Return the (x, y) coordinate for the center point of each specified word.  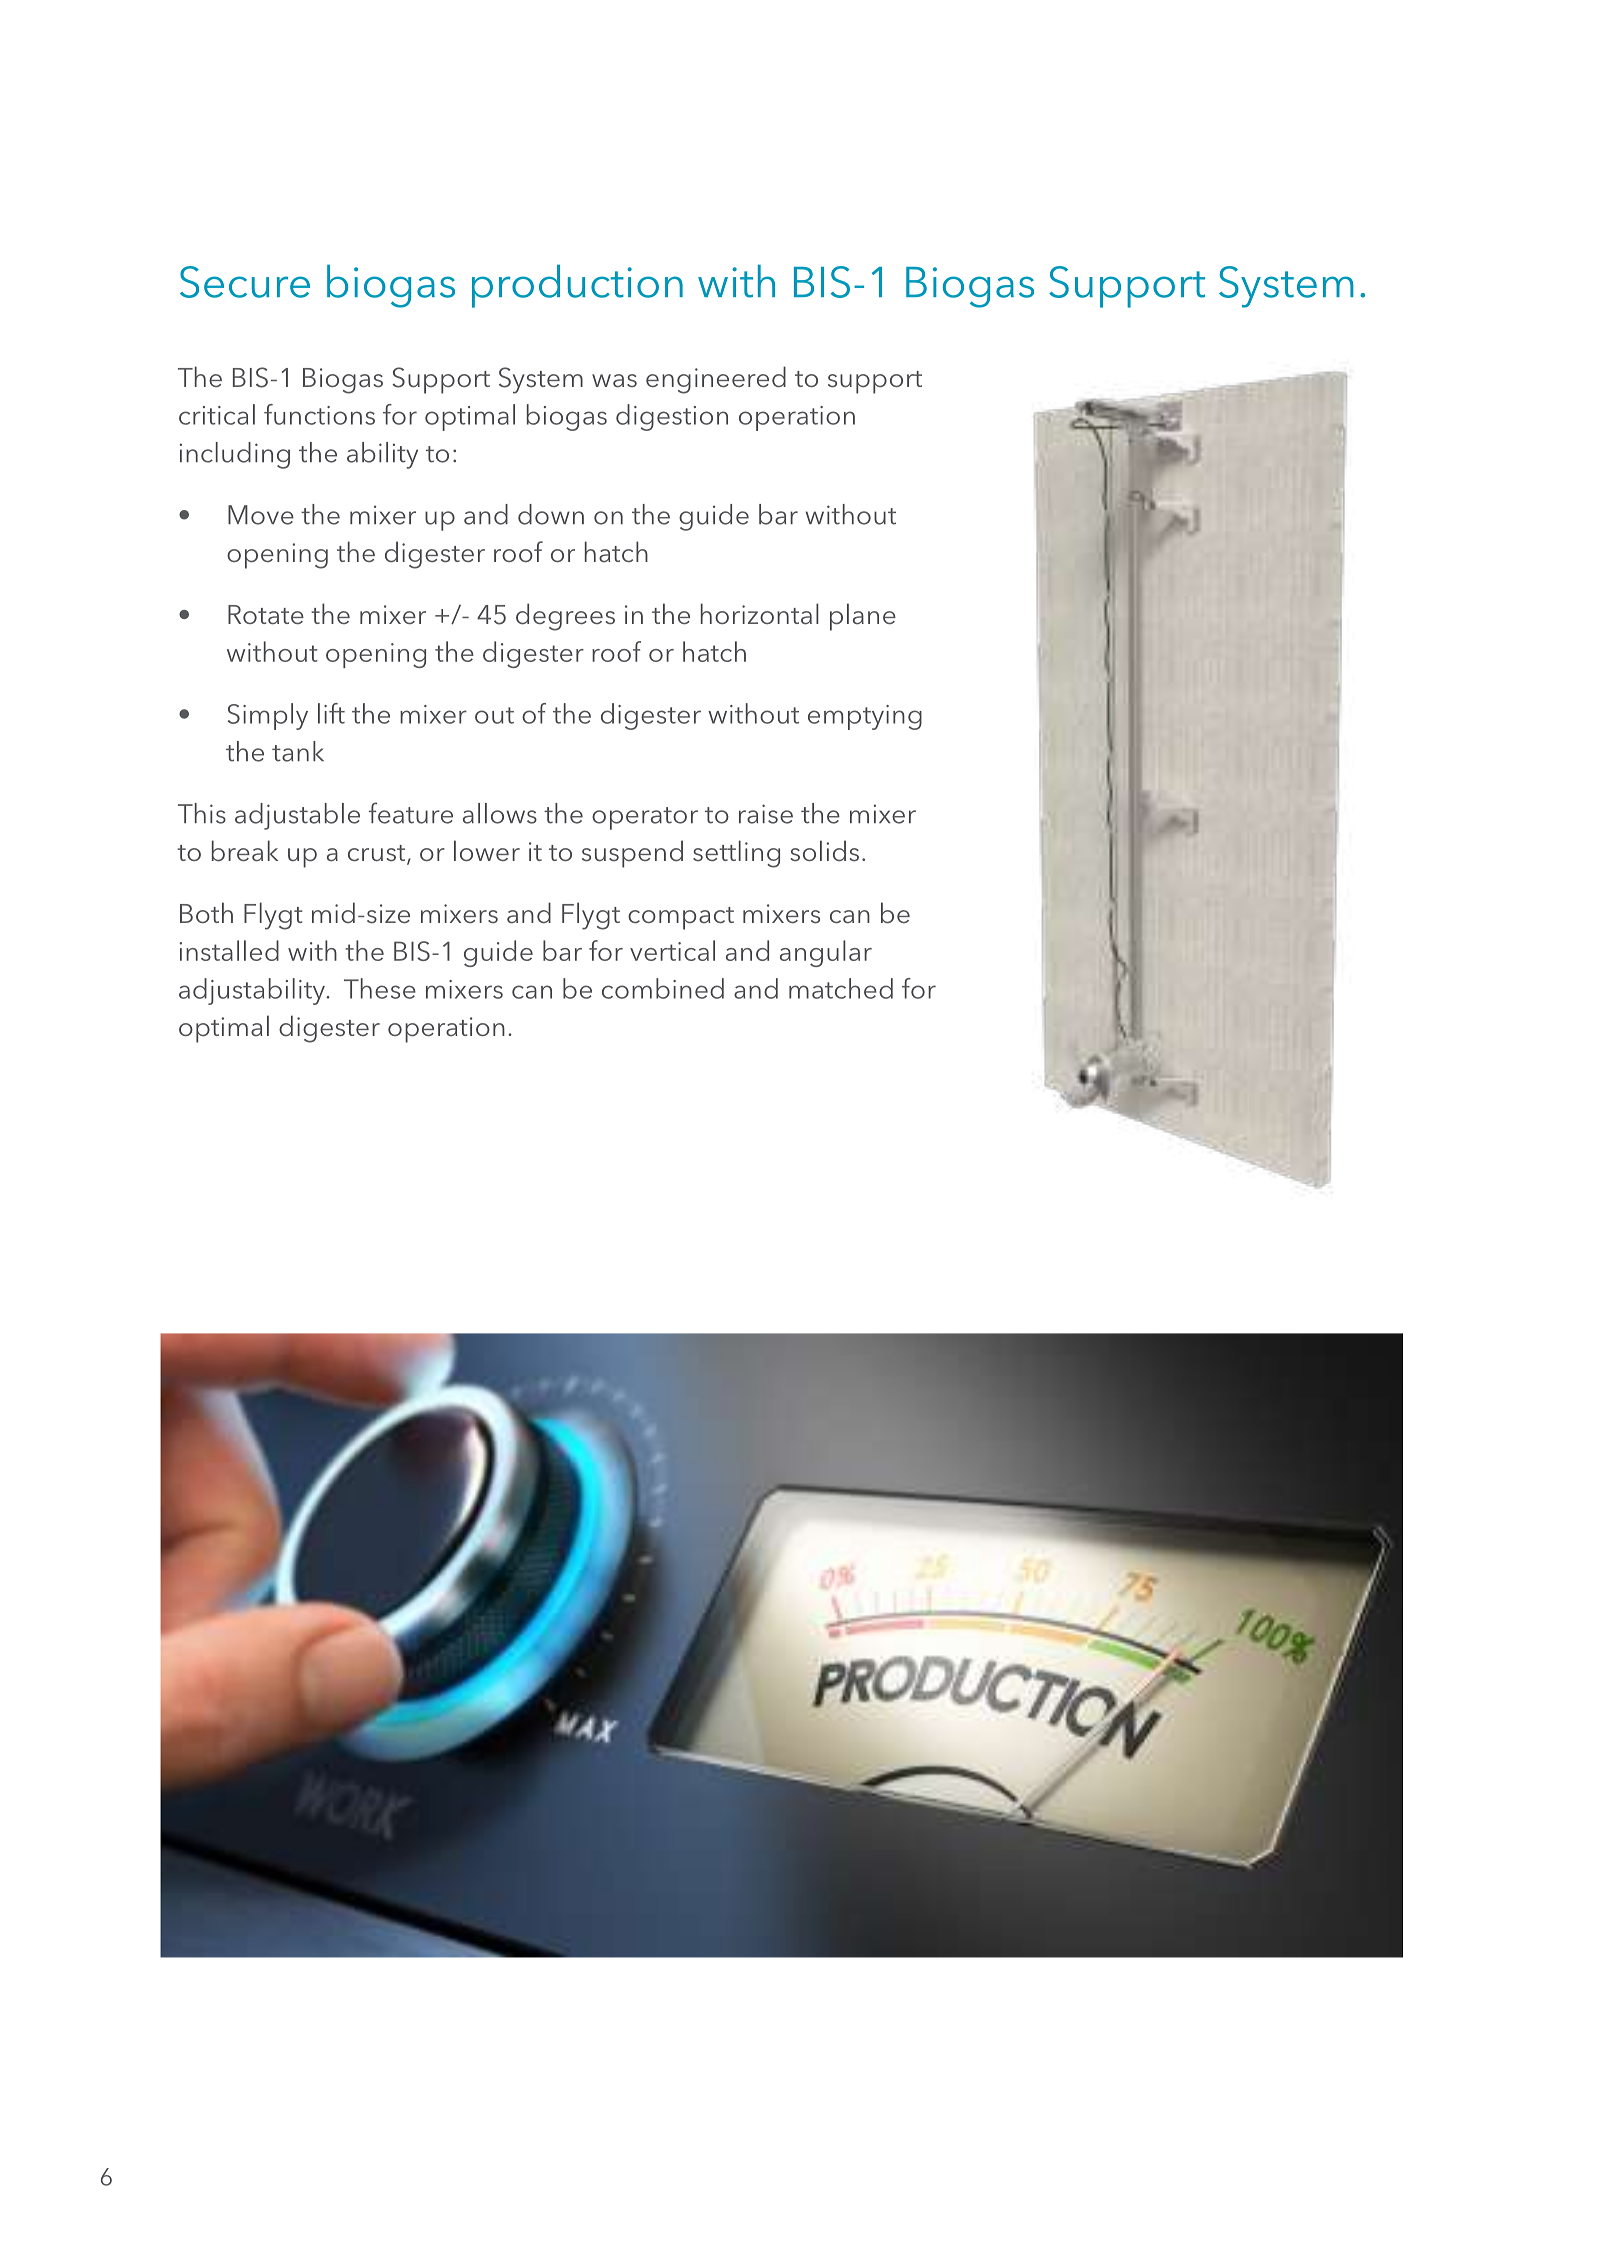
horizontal (760, 614)
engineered (716, 380)
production (577, 286)
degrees (565, 617)
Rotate (266, 615)
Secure (245, 282)
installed (229, 950)
